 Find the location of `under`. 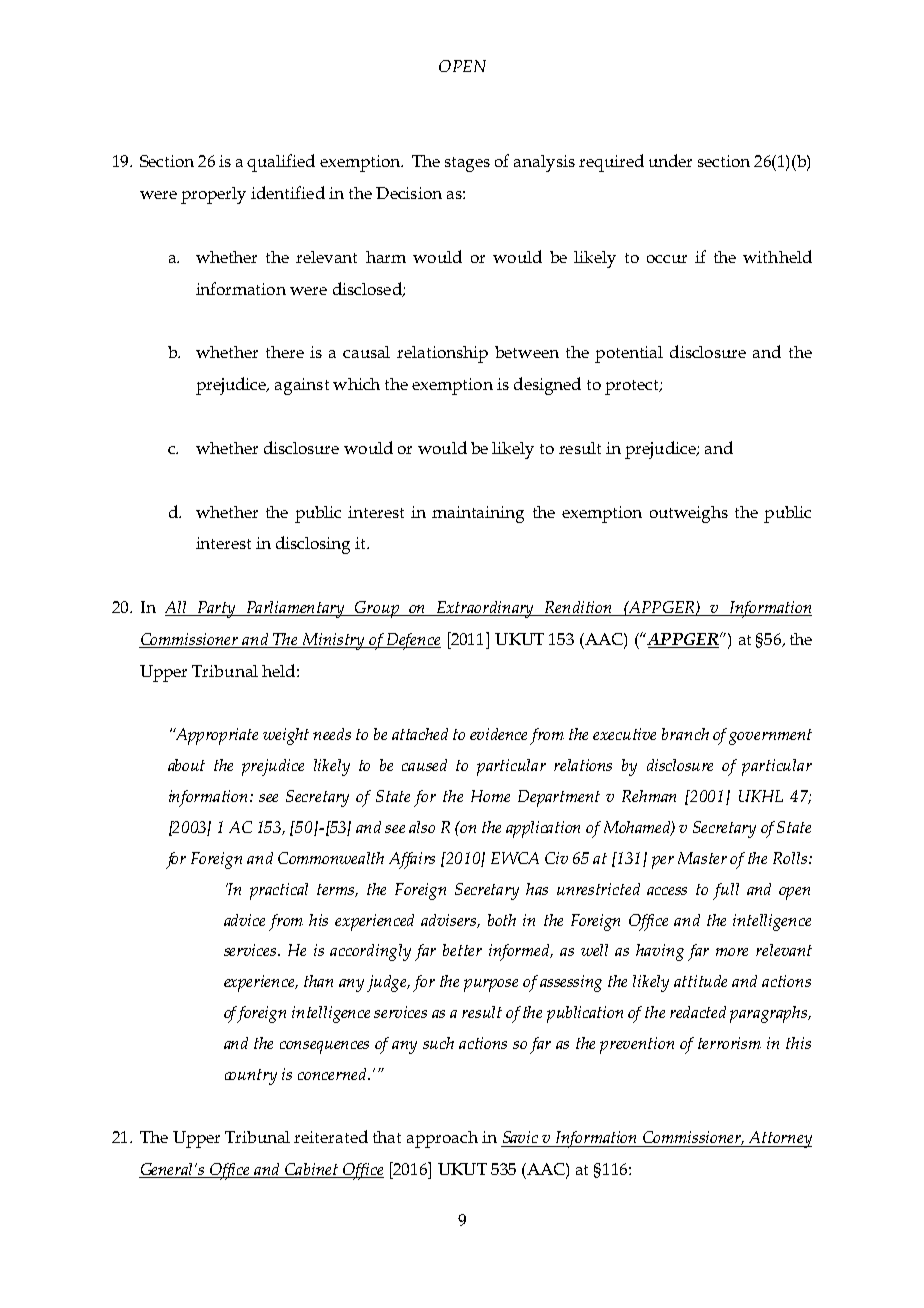

under is located at coordinates (670, 160).
